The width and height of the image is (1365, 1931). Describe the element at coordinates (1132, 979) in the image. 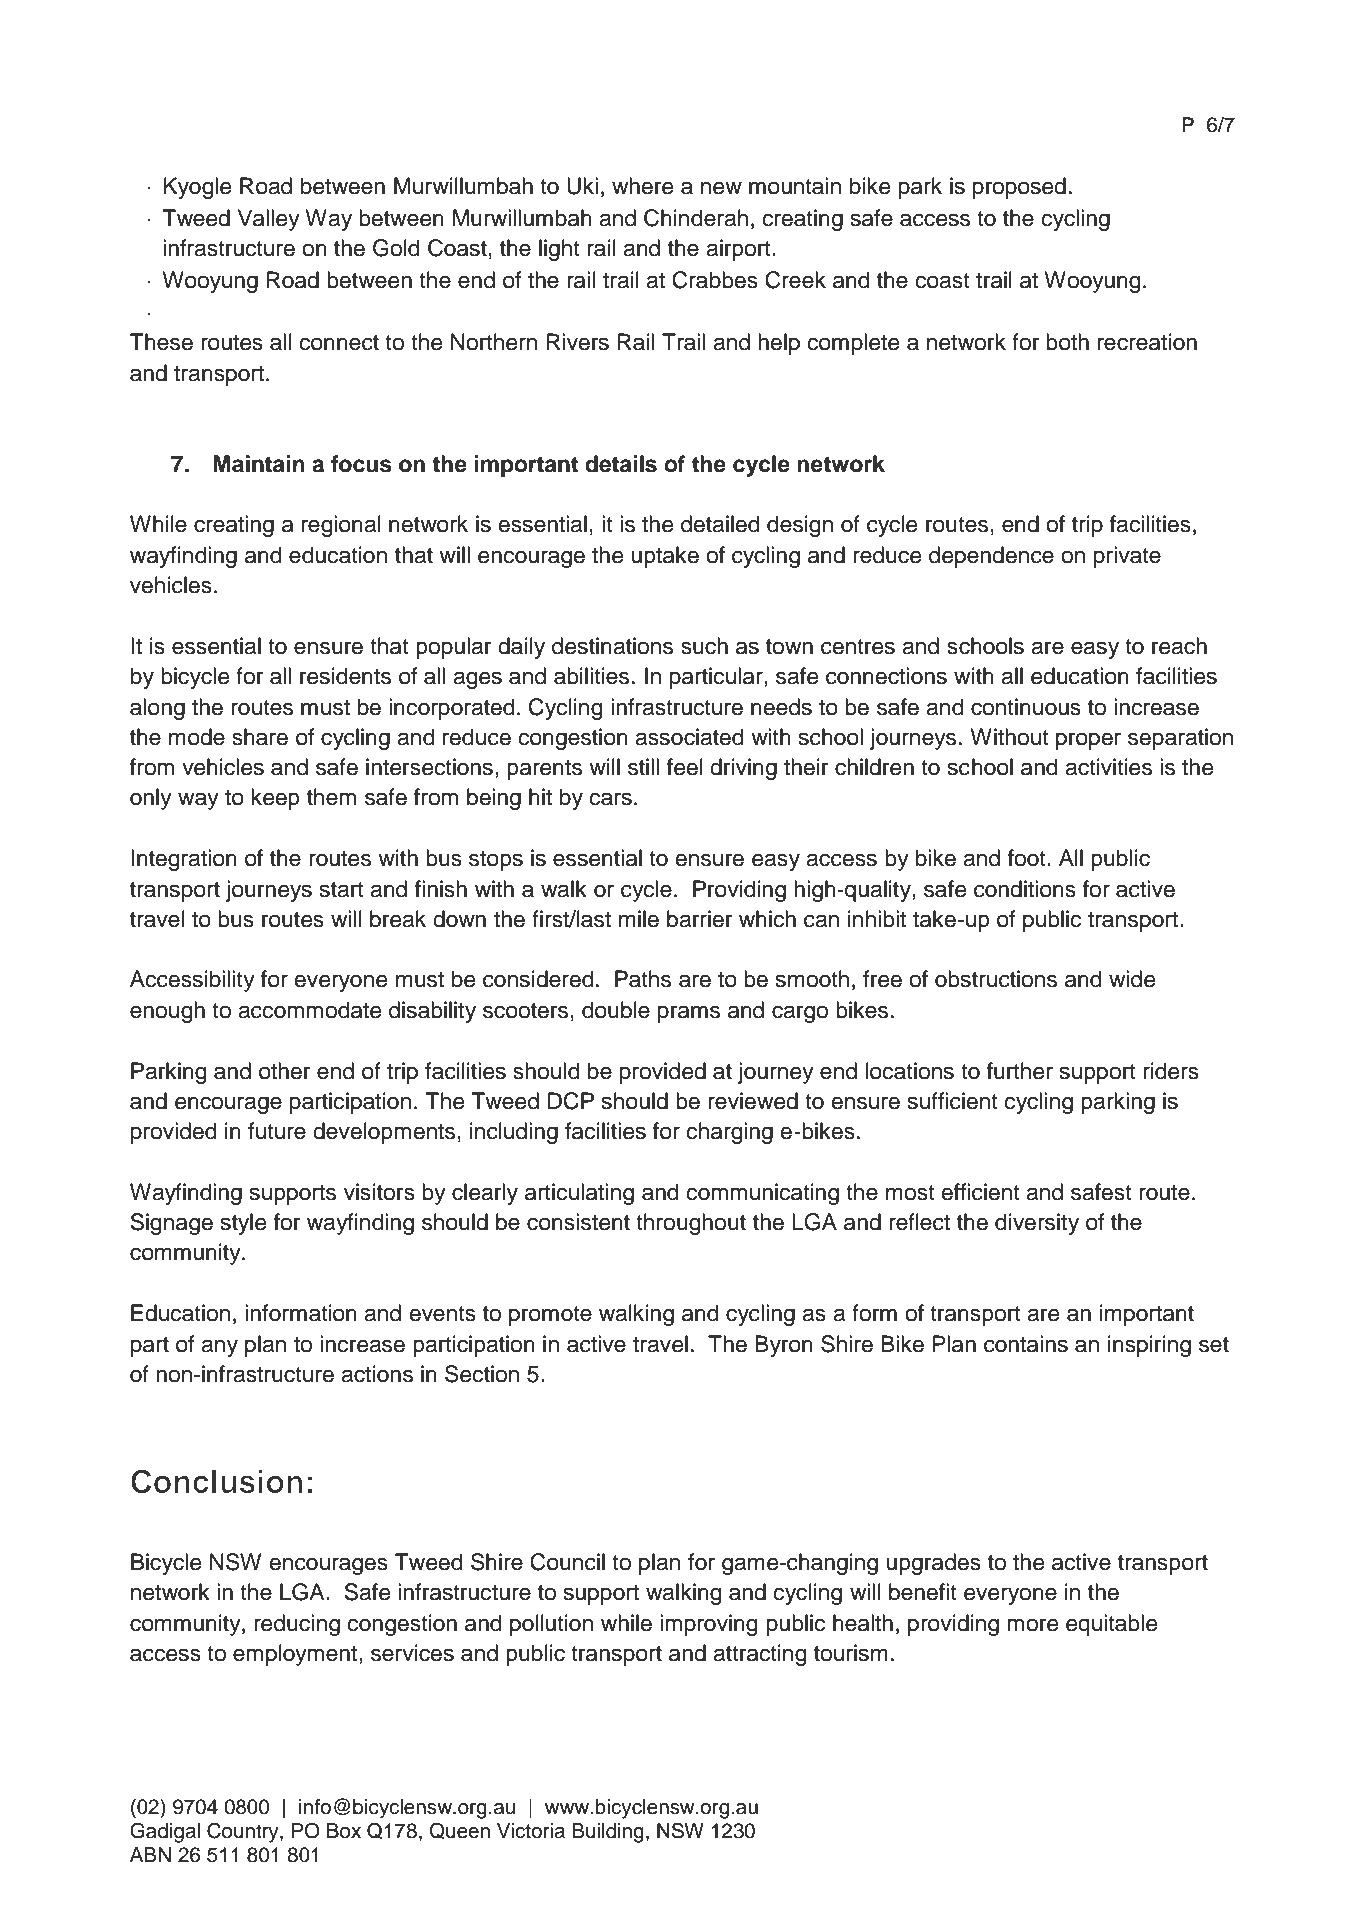

I see `wide` at that location.
